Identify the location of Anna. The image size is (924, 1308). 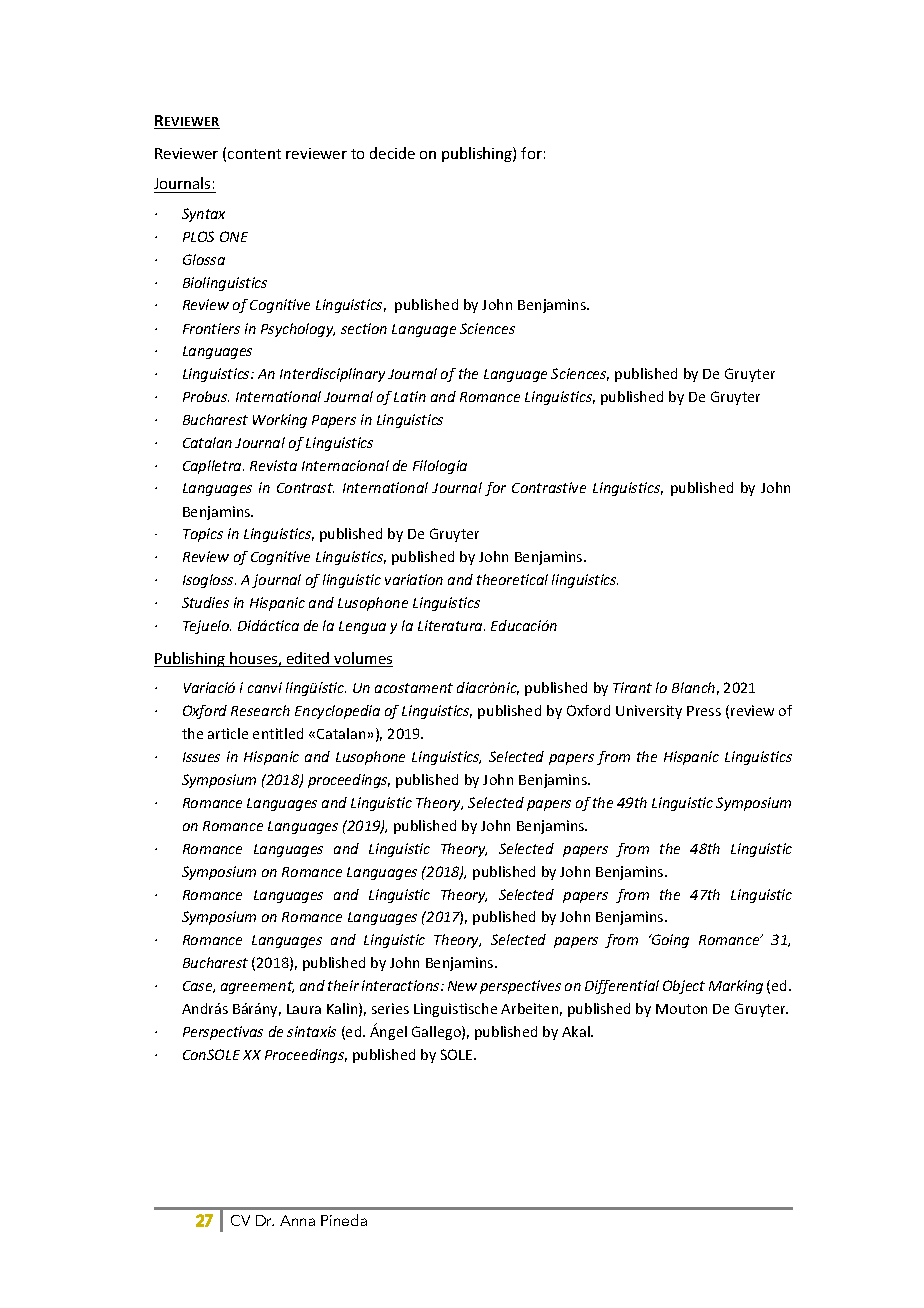
(297, 1220).
